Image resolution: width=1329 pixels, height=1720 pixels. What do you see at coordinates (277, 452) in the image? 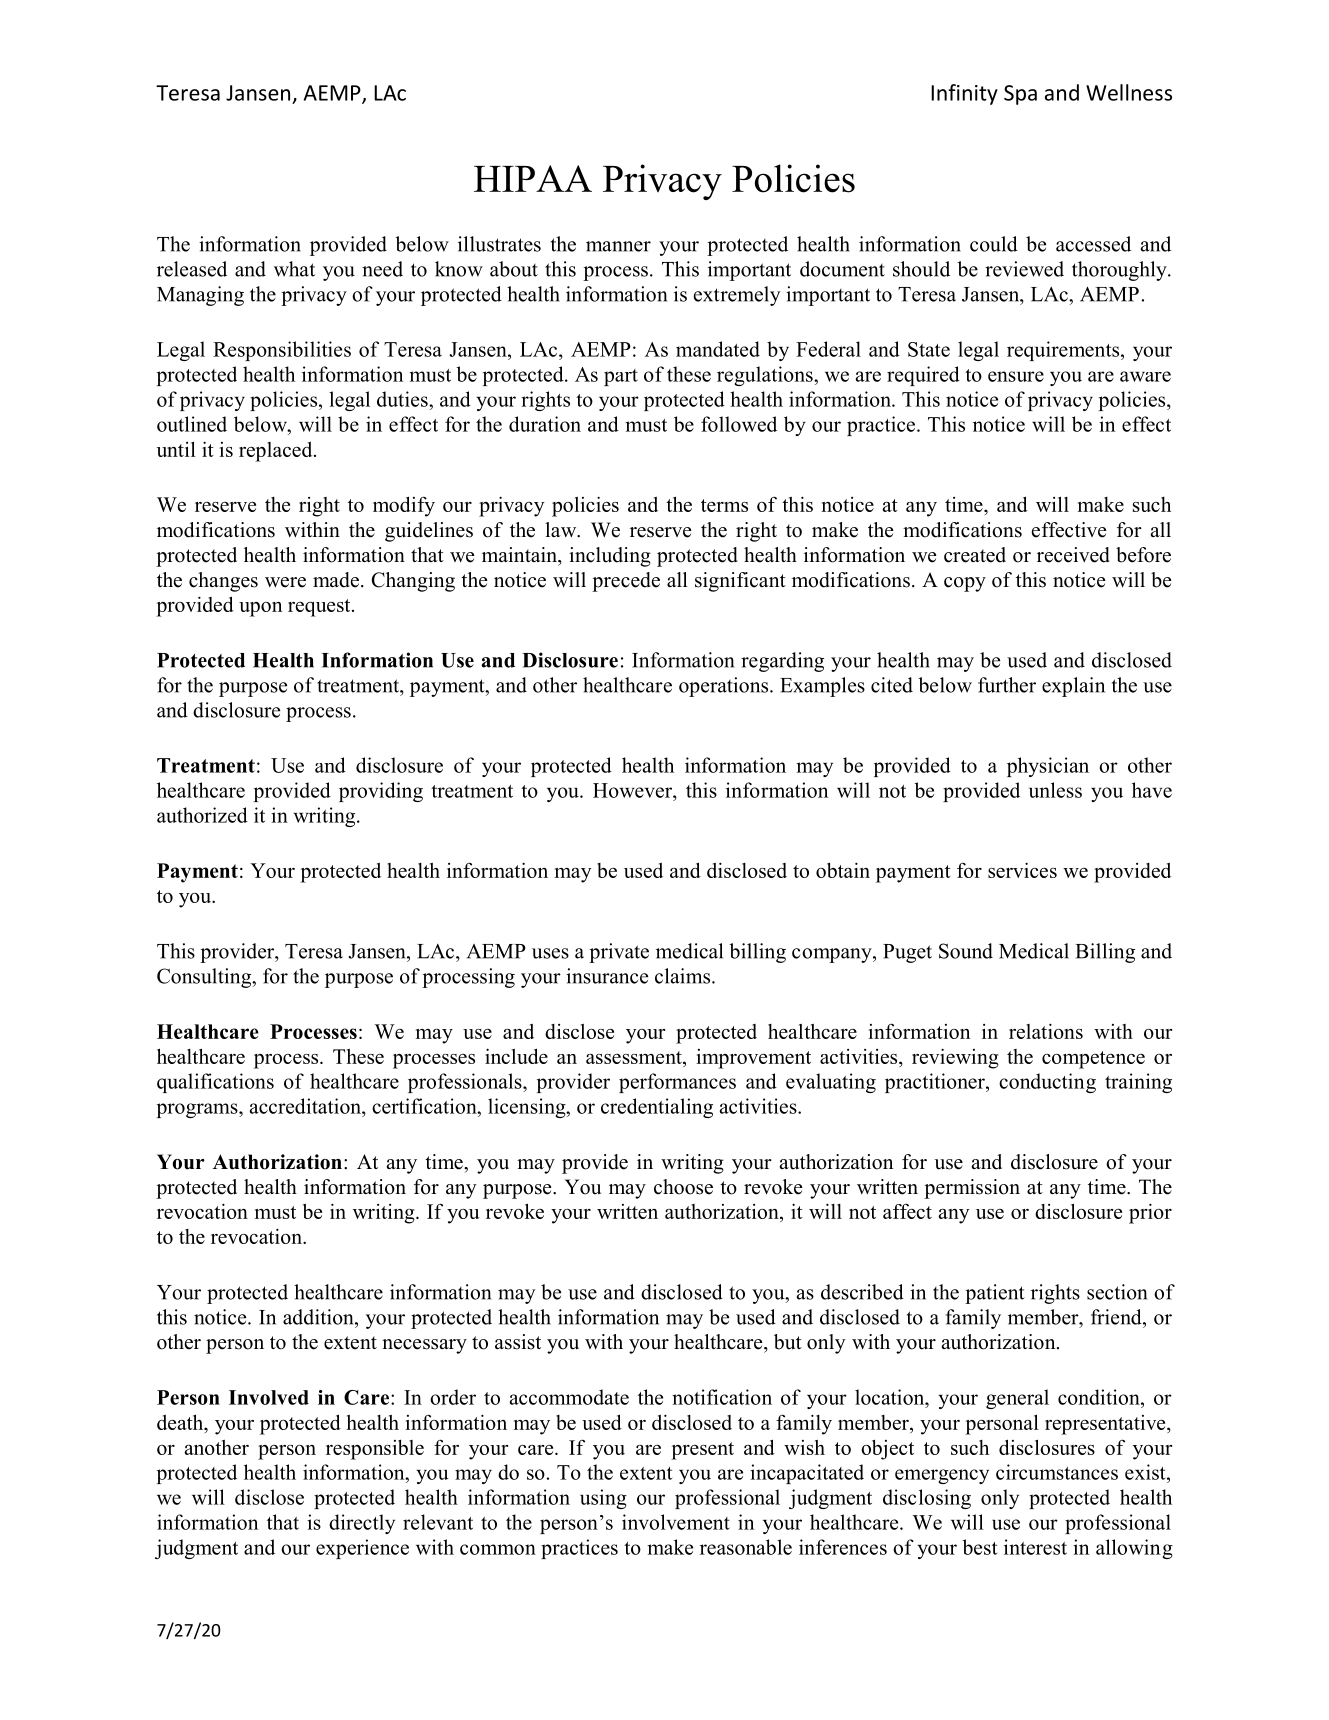
I see `replaced` at bounding box center [277, 452].
